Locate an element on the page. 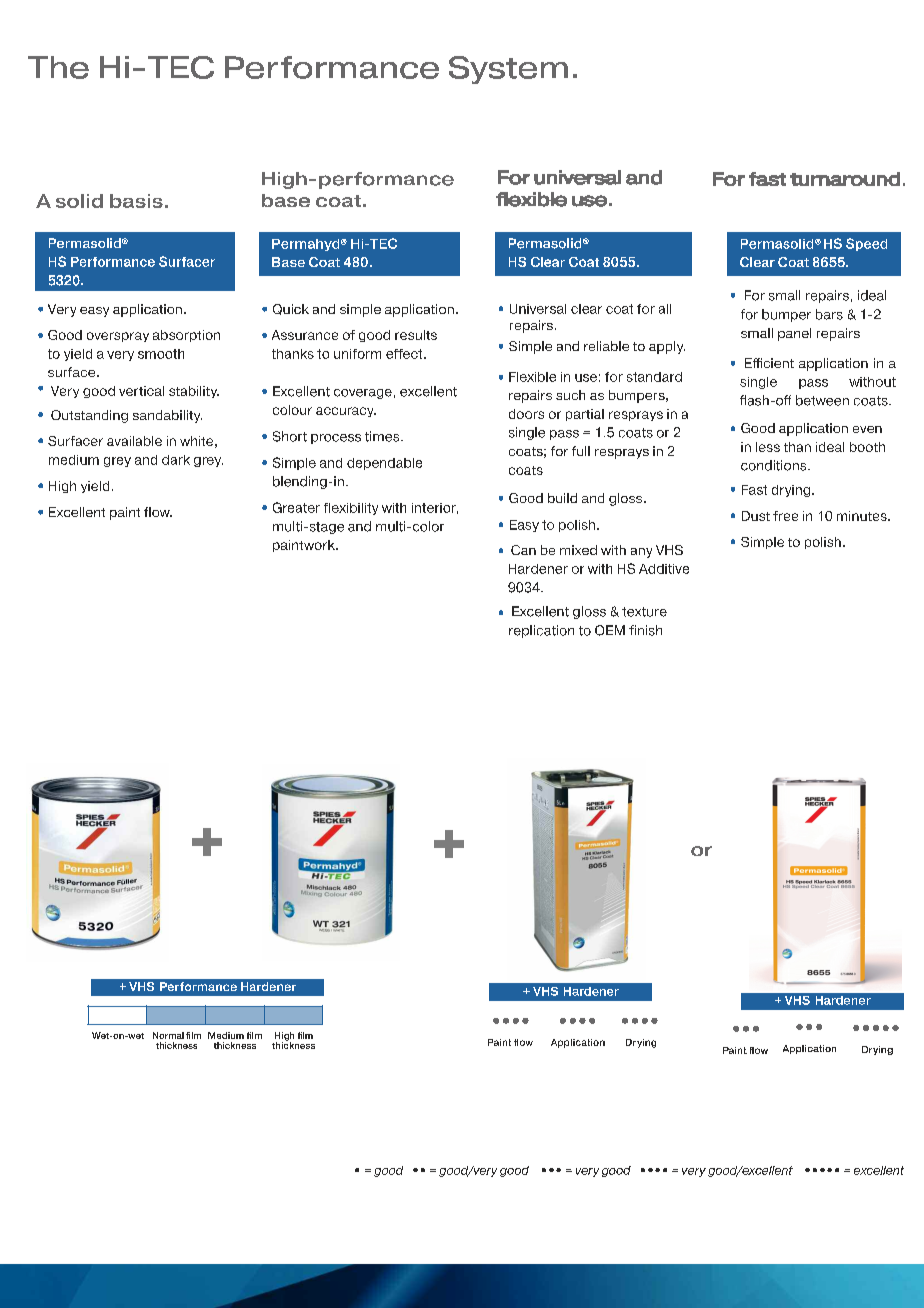 The image size is (924, 1308). finish is located at coordinates (645, 630).
